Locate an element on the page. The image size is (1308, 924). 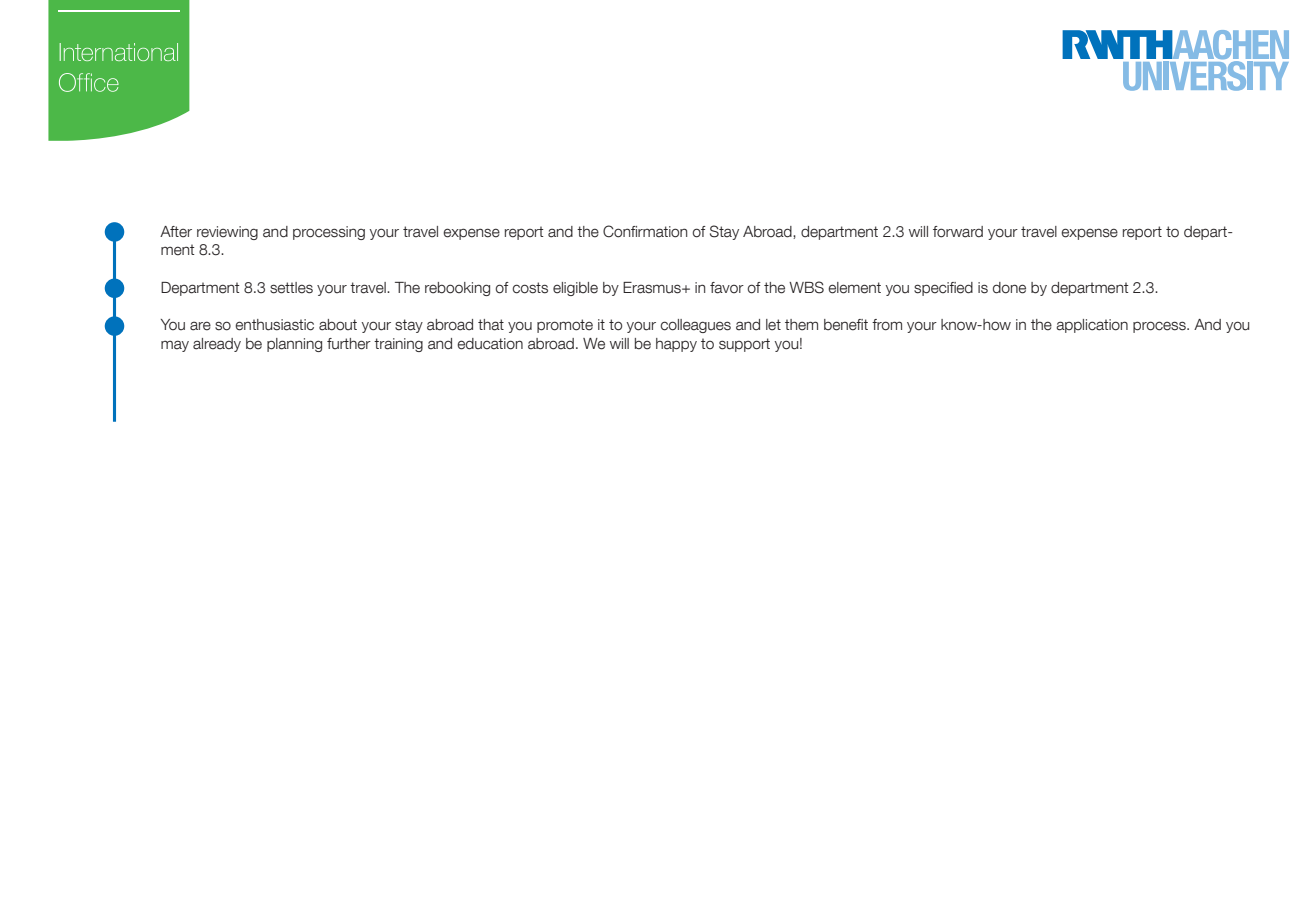
colleagues is located at coordinates (695, 326).
